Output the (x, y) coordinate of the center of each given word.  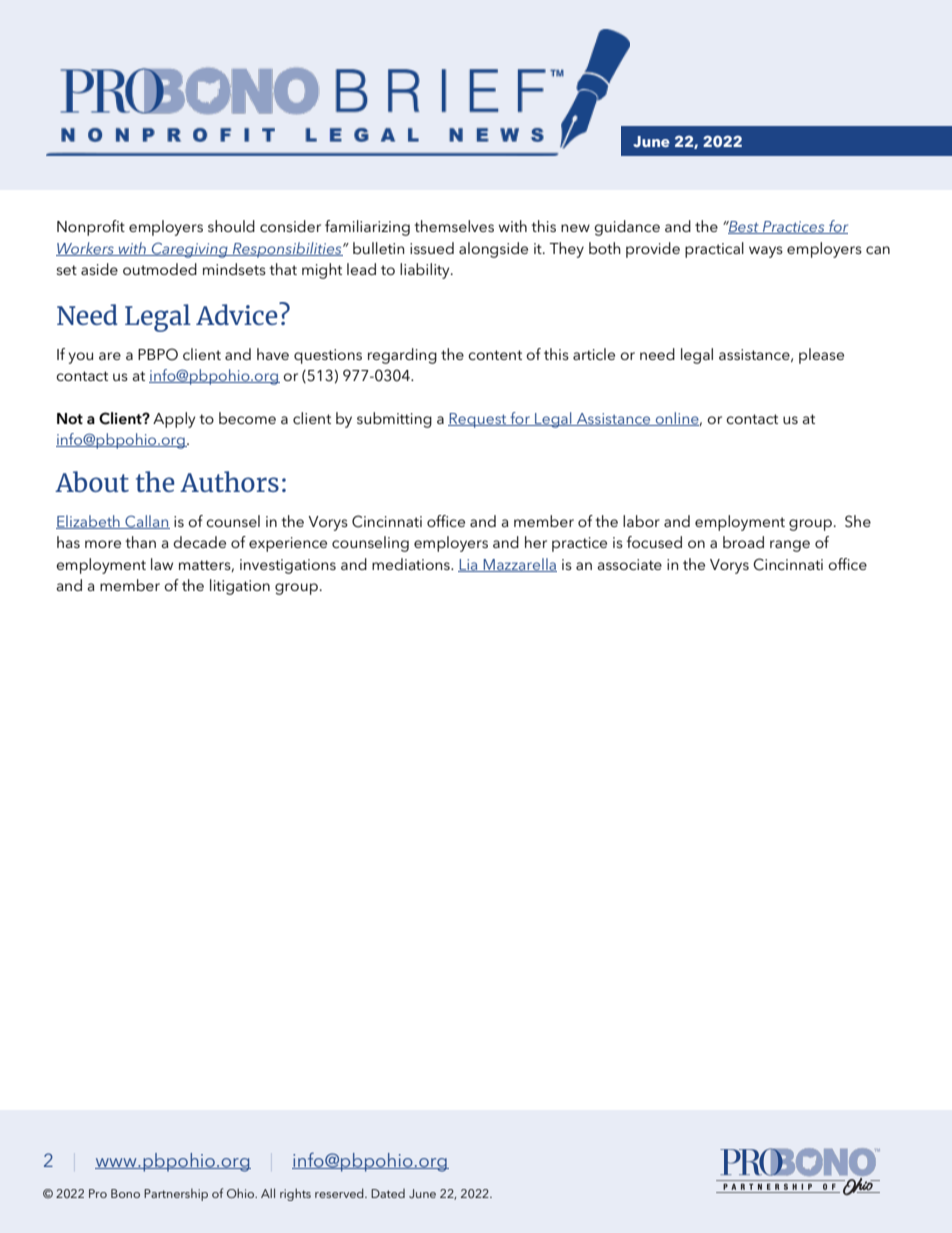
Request (478, 420)
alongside (493, 250)
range (790, 546)
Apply (174, 420)
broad (743, 542)
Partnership (176, 1194)
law (162, 564)
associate (630, 564)
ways (766, 252)
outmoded (160, 269)
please (821, 356)
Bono (125, 1193)
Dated (388, 1193)
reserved (340, 1193)
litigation (240, 587)
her (536, 542)
